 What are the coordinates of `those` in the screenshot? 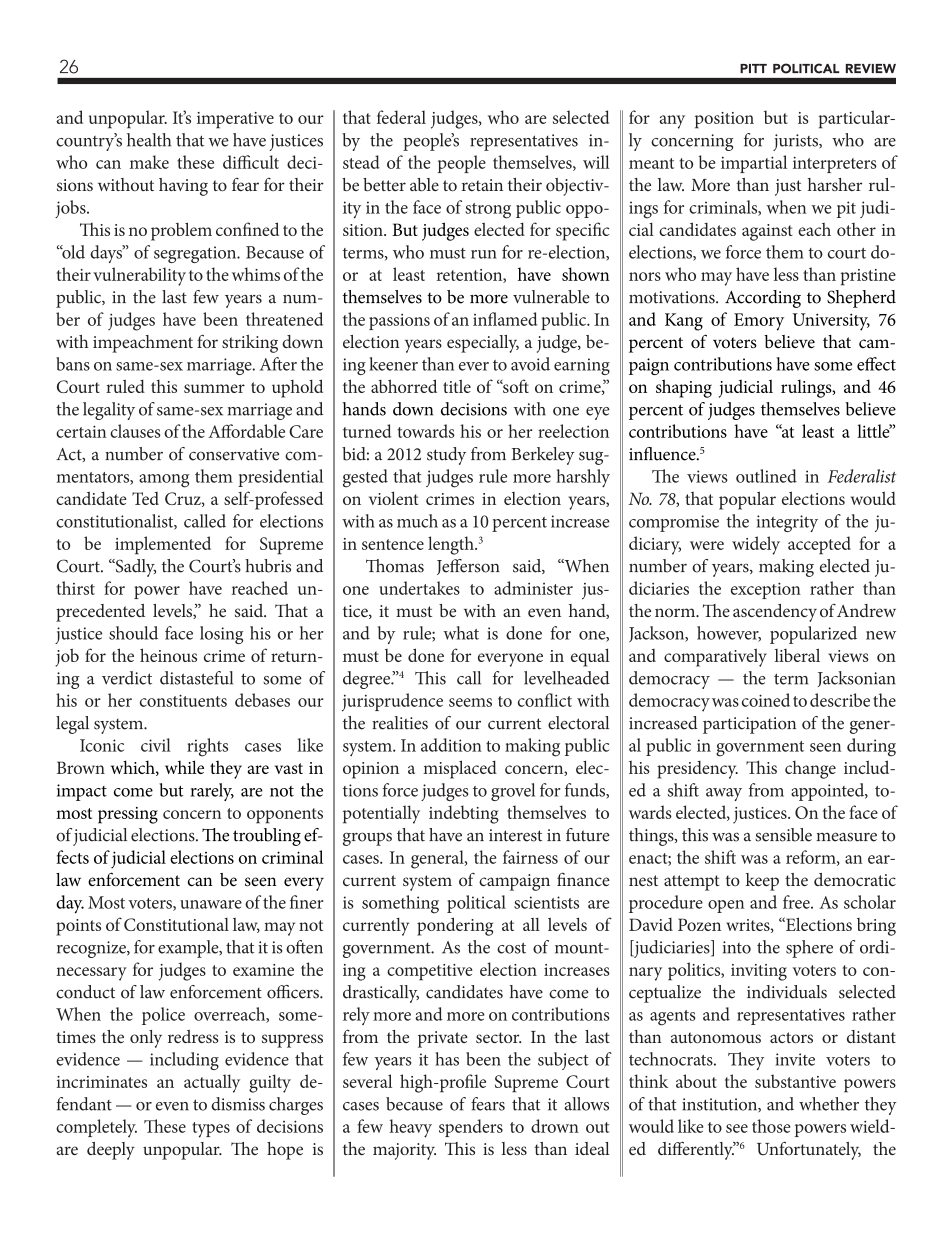 It's located at (771, 1126).
